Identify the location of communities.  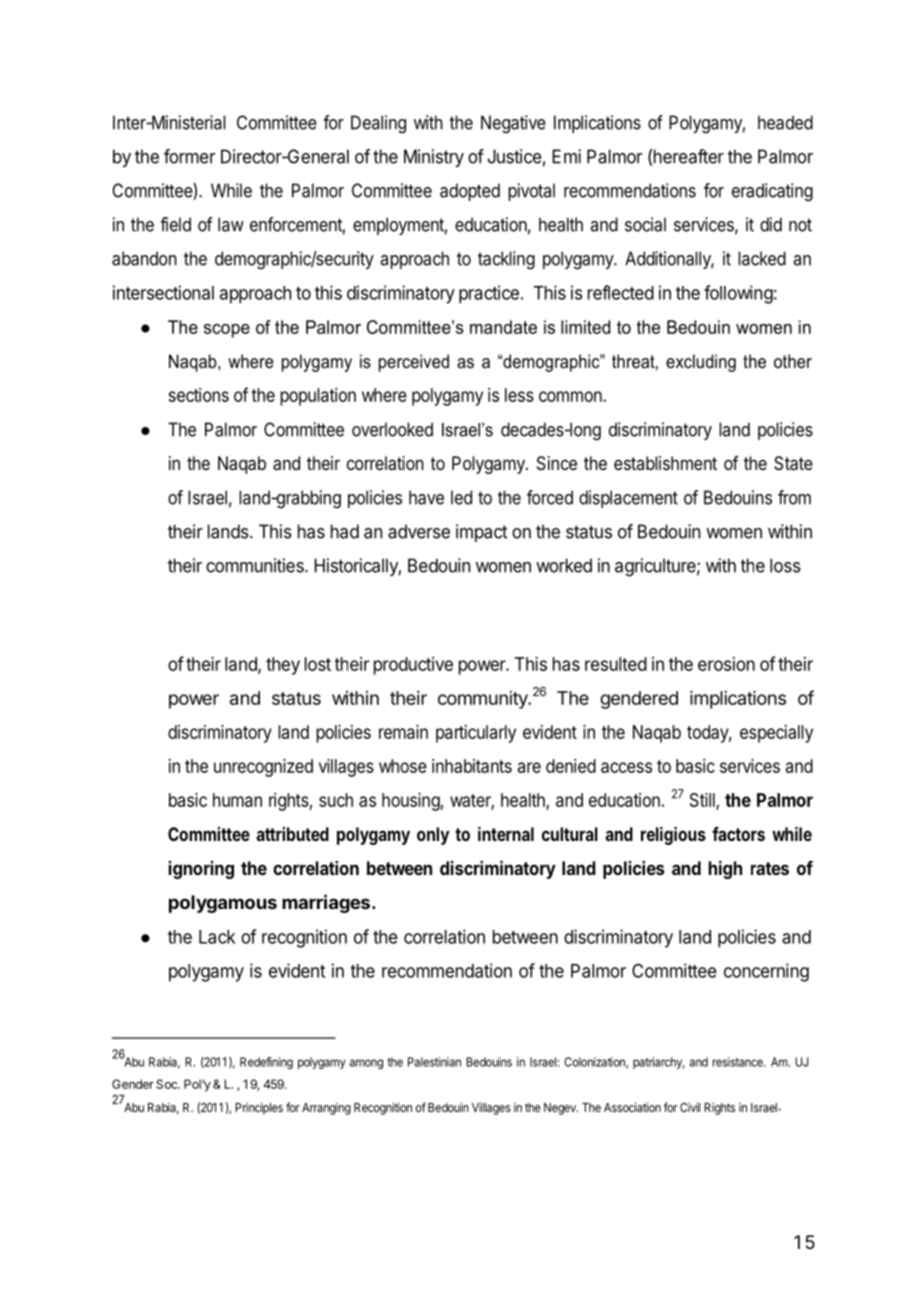
(256, 565).
